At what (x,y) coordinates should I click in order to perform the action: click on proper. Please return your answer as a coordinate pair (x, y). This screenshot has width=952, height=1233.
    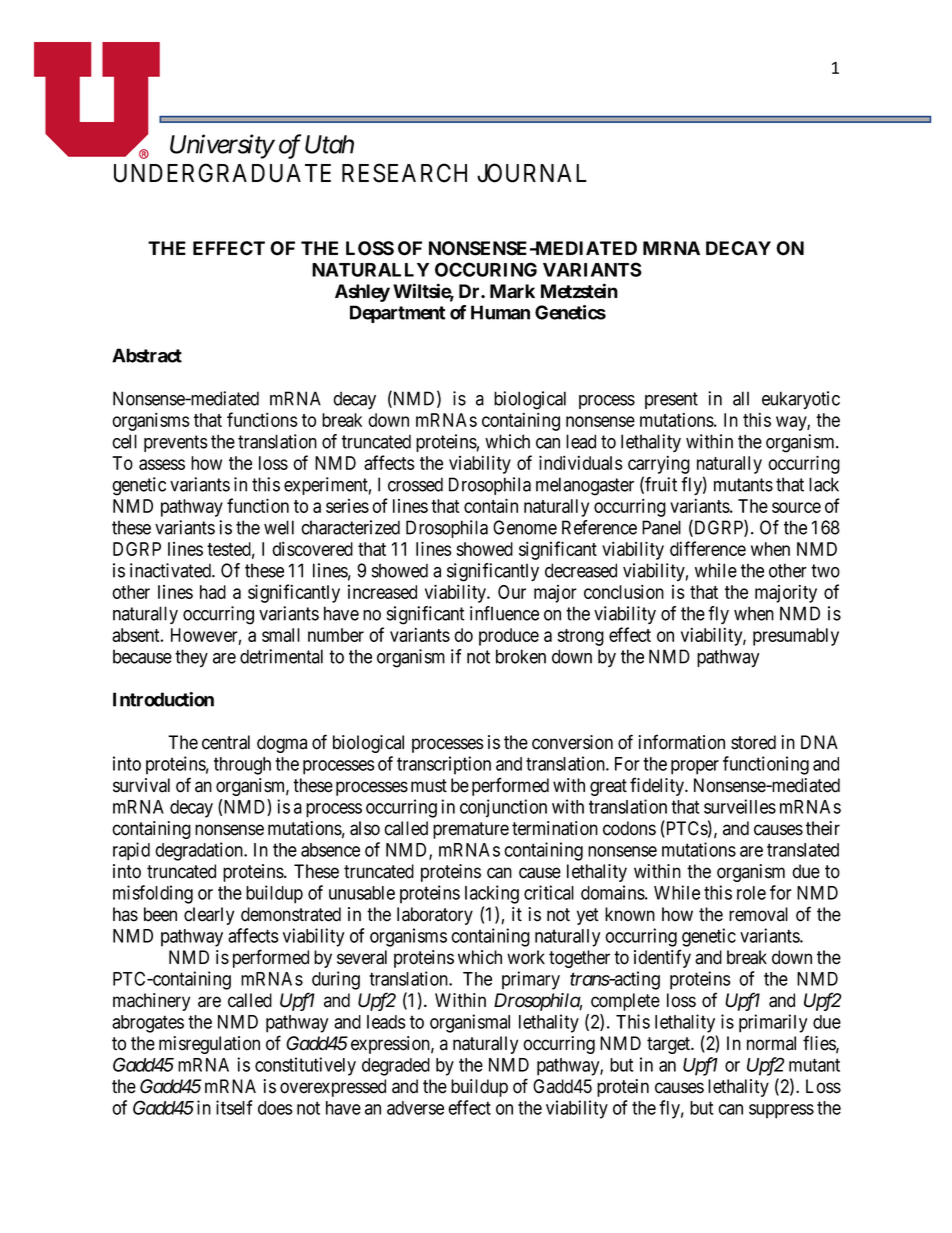
    Looking at the image, I should click on (695, 767).
